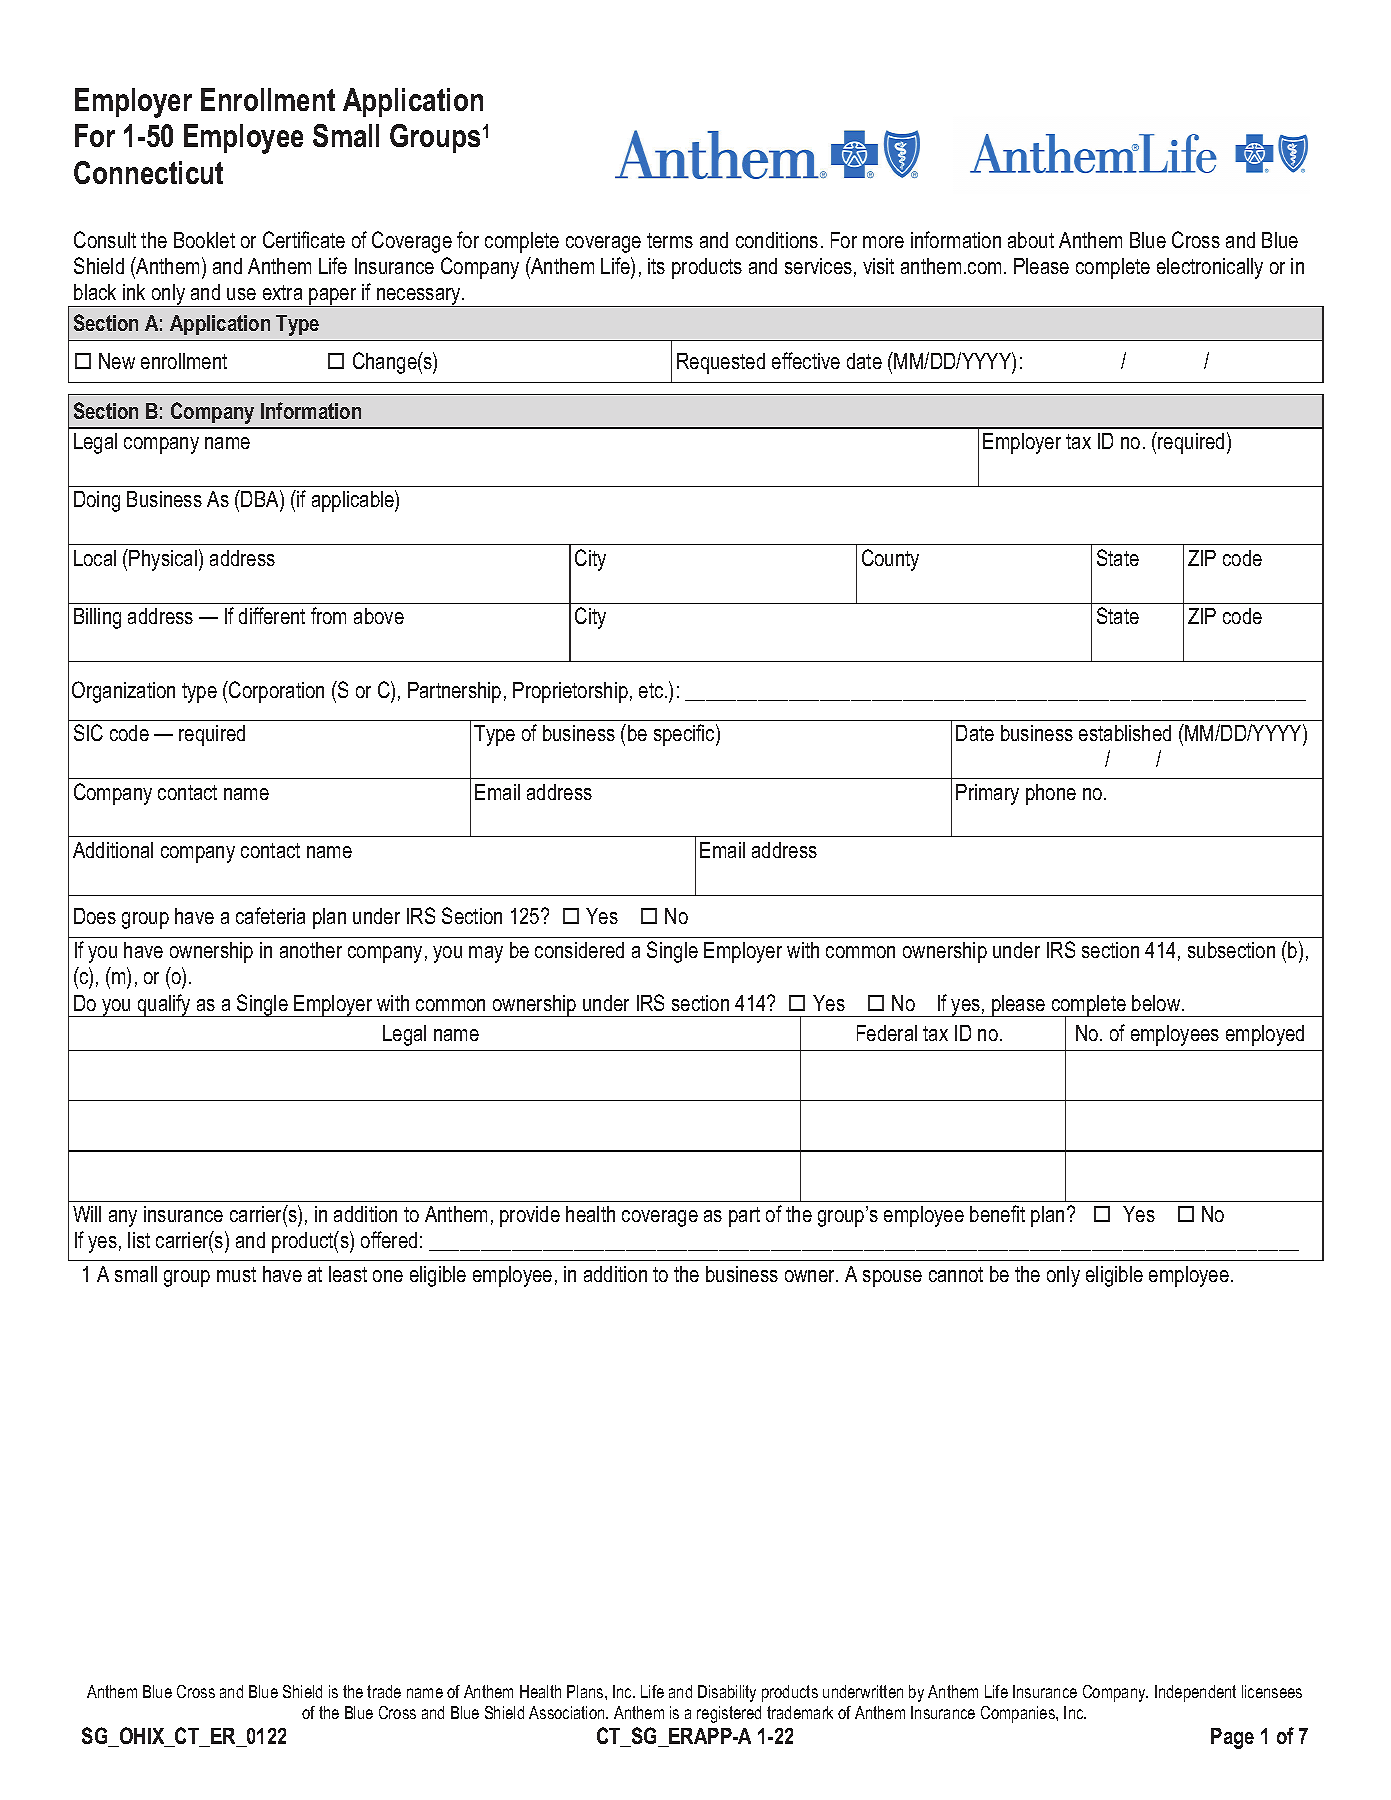  What do you see at coordinates (236, 1274) in the screenshot?
I see `must` at bounding box center [236, 1274].
